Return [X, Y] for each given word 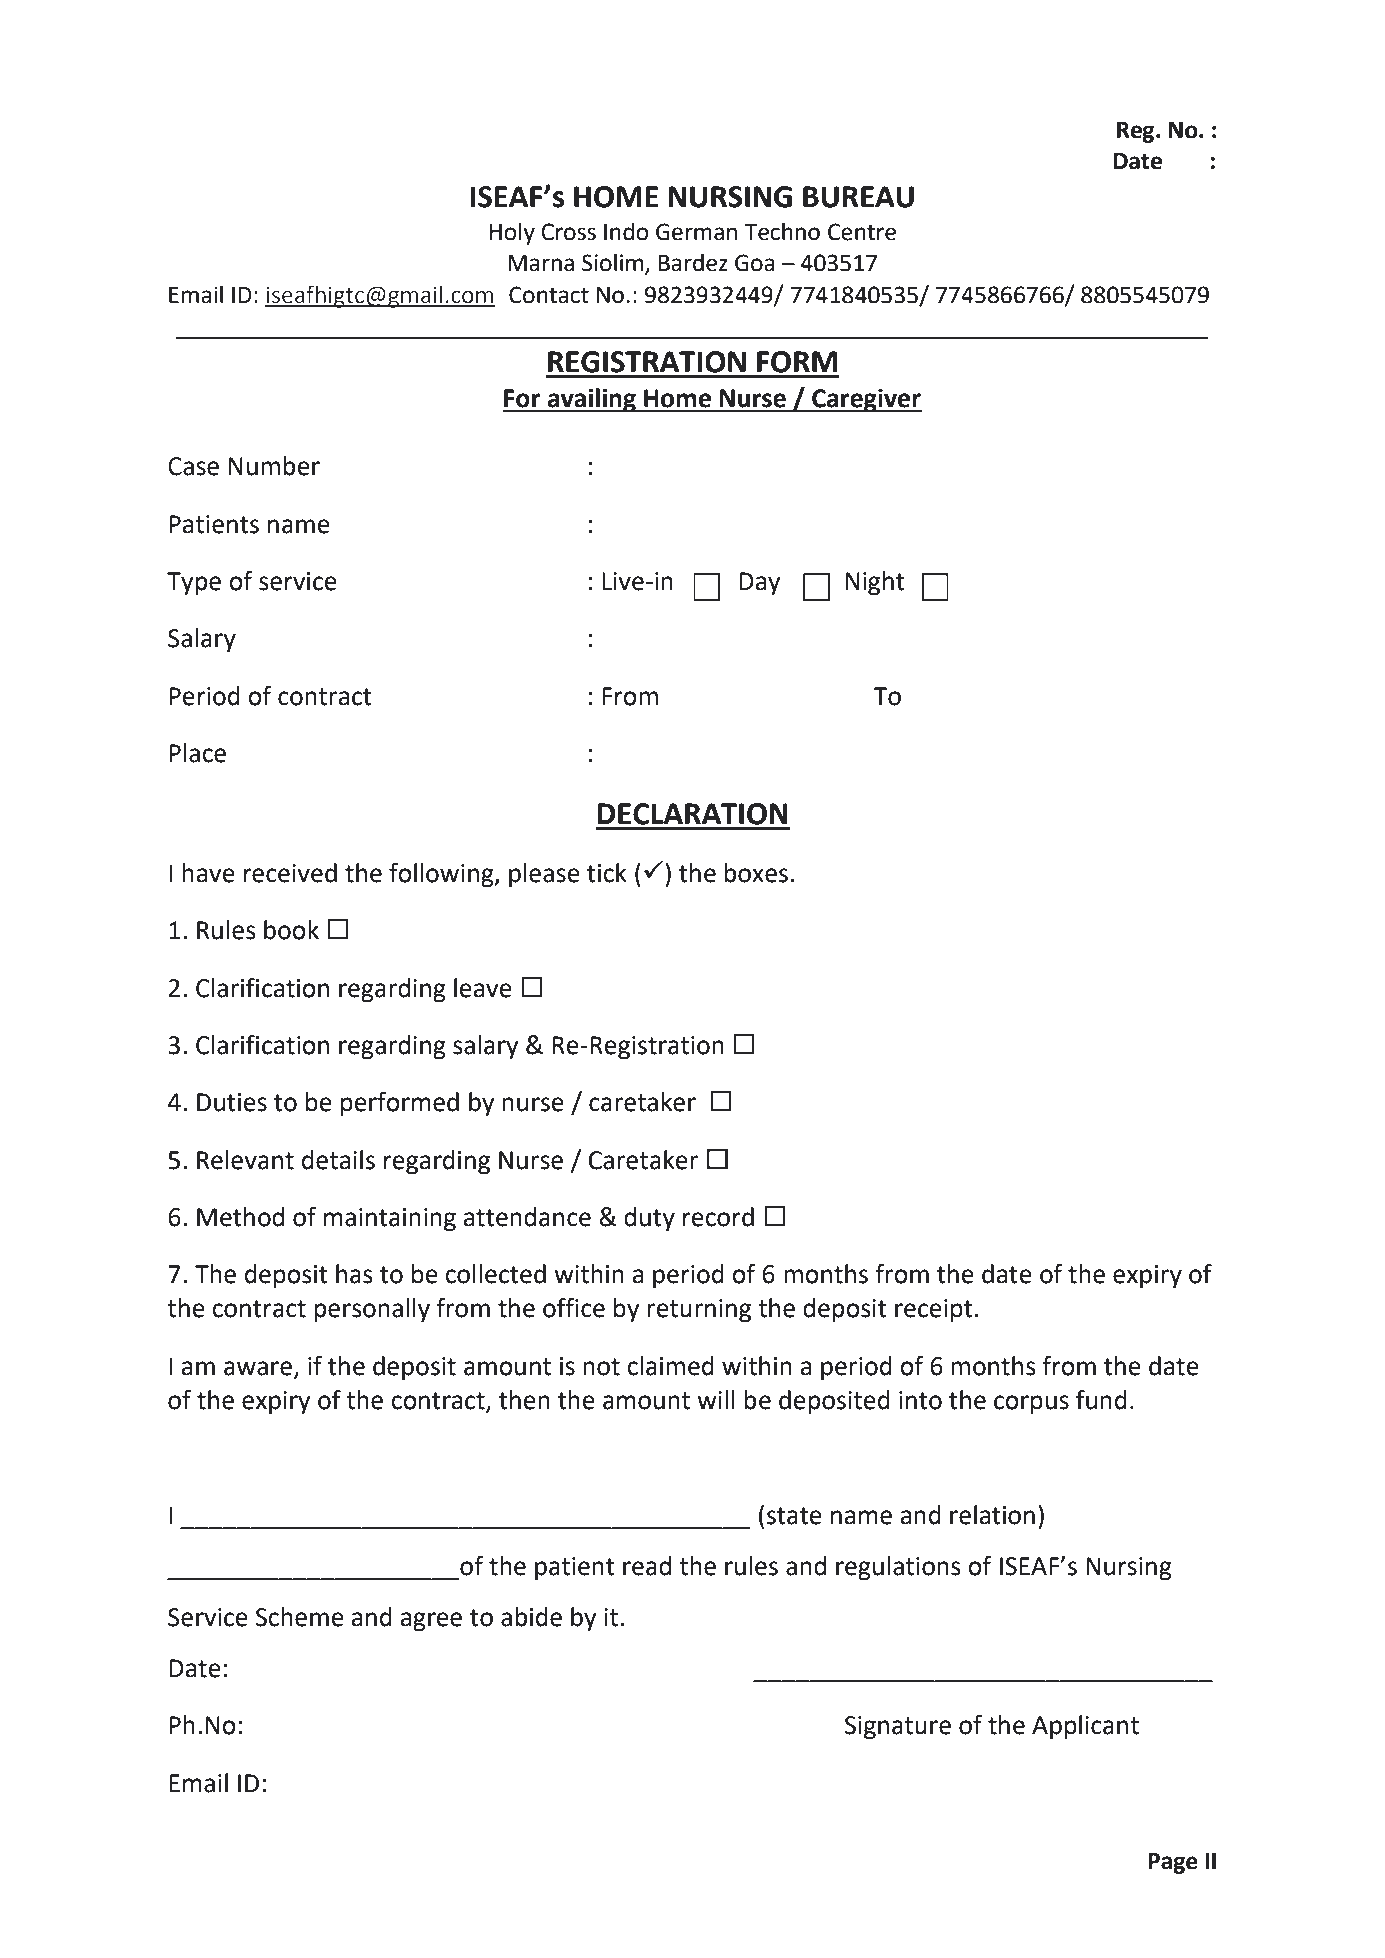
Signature [898, 1728]
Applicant [1085, 1727]
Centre [862, 232]
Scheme [300, 1617]
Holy [512, 233]
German [696, 232]
